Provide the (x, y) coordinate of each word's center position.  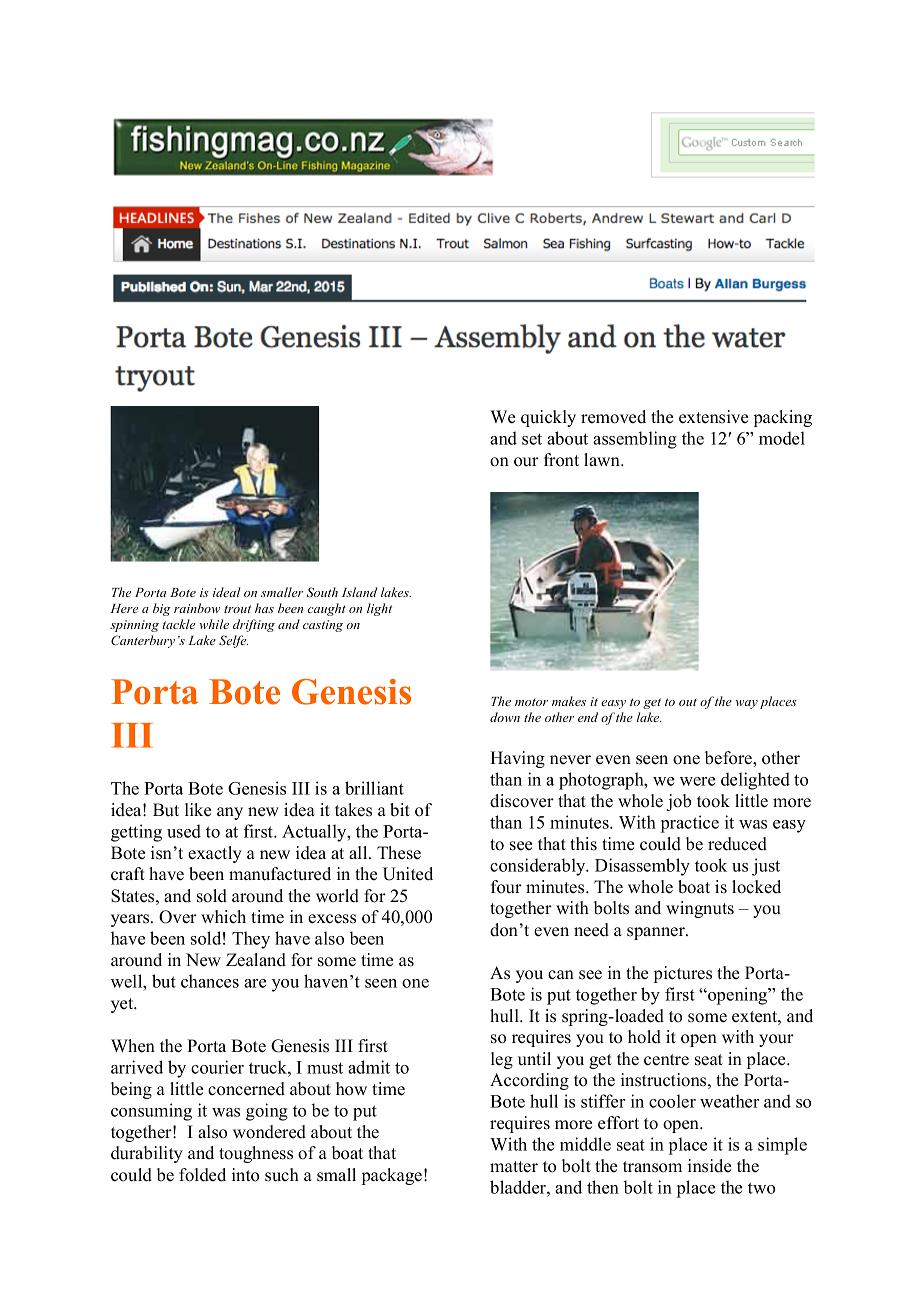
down (505, 717)
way (747, 704)
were (697, 781)
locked (756, 887)
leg (502, 1060)
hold (644, 1037)
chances (210, 981)
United (408, 874)
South (322, 592)
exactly (215, 854)
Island (359, 592)
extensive (713, 417)
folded (202, 1175)
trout (237, 609)
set (532, 439)
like (198, 810)
